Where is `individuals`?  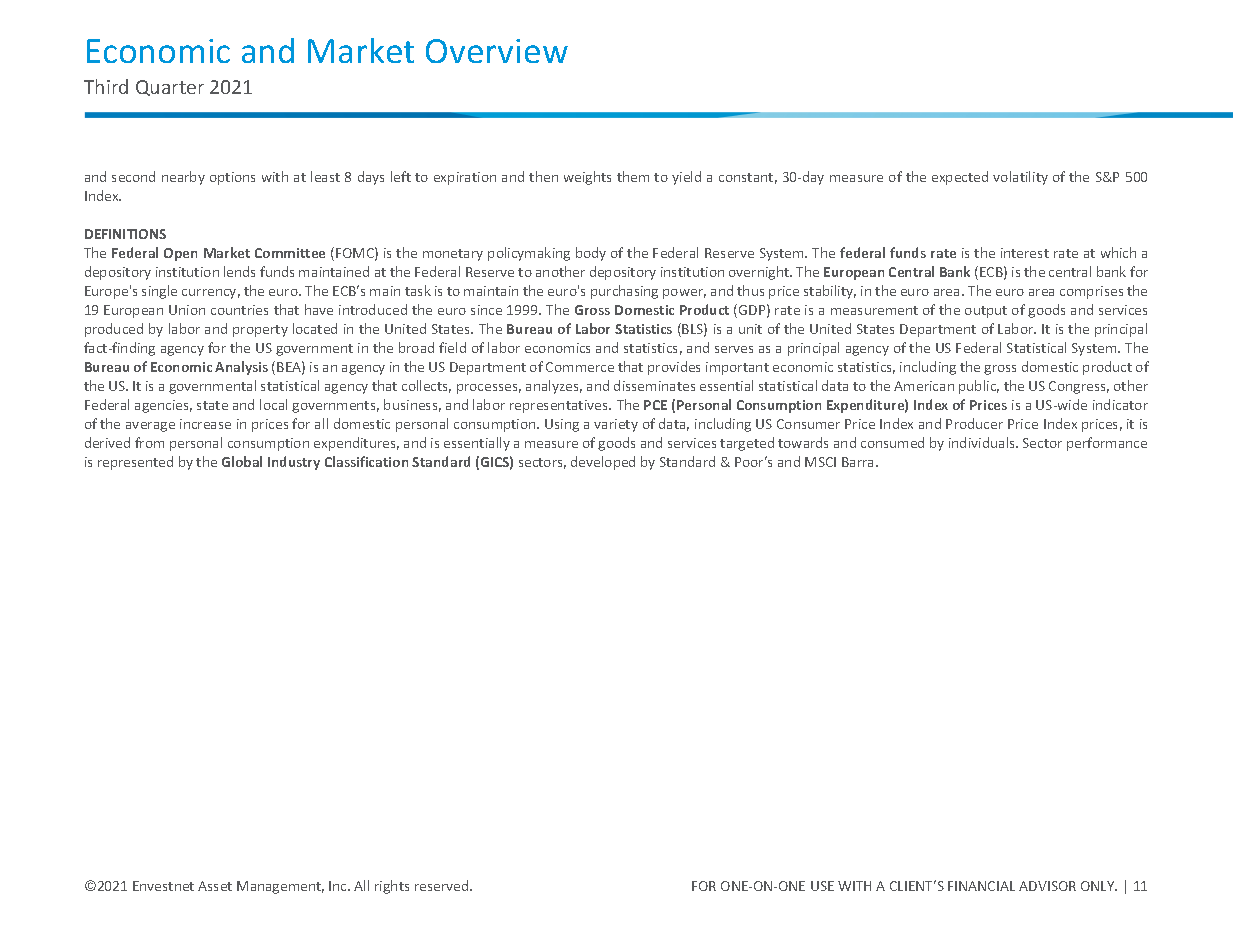
individuals is located at coordinates (983, 442).
